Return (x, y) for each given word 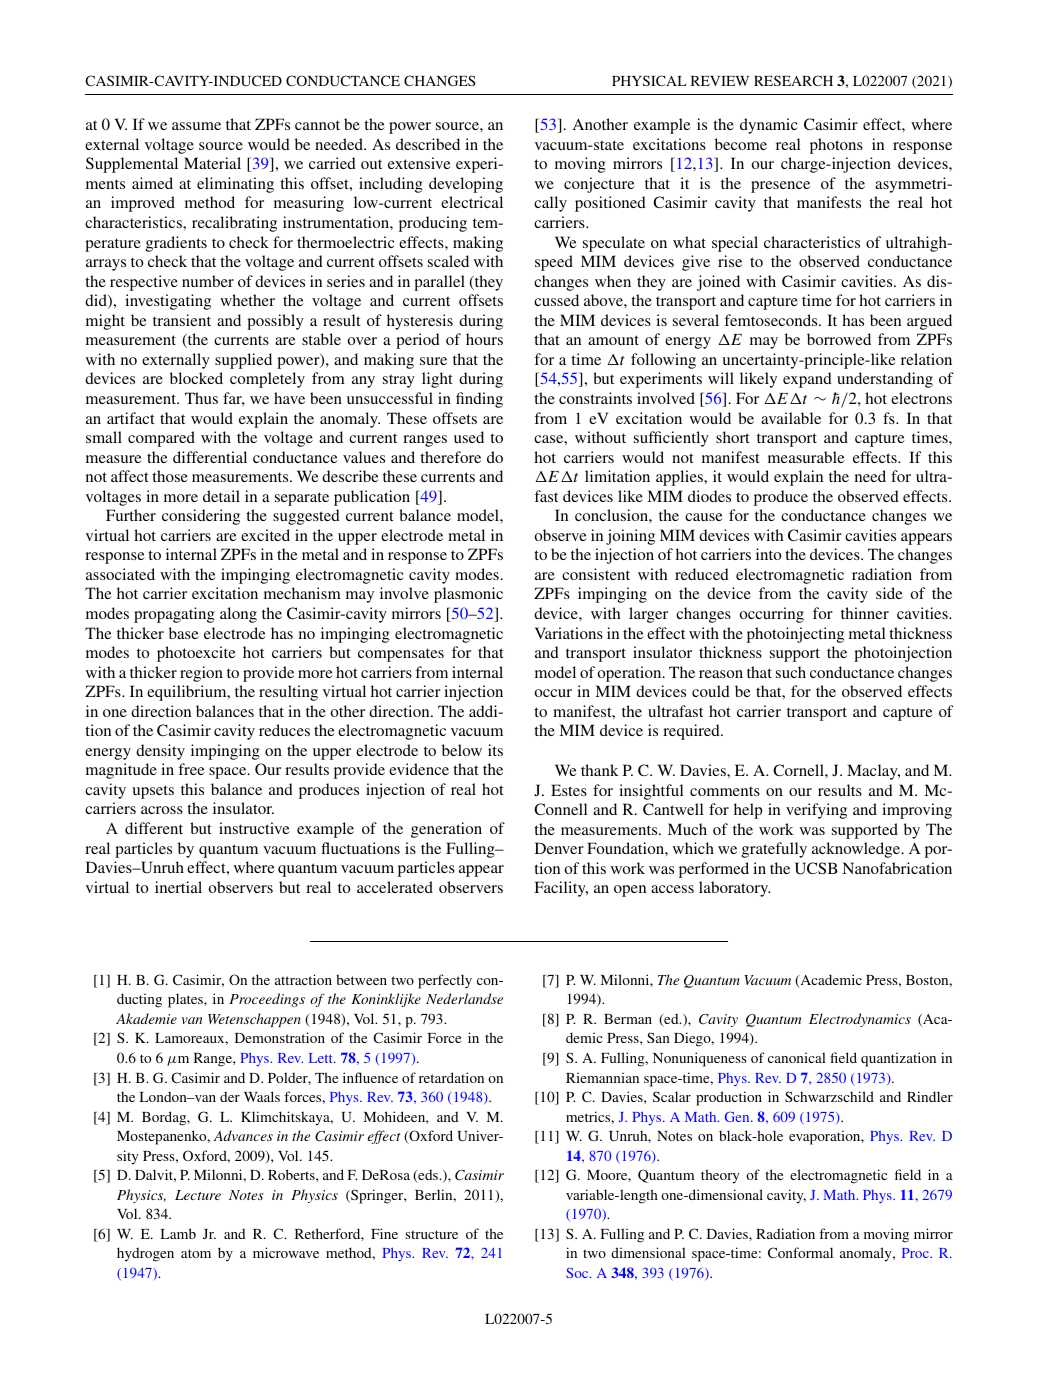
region (201, 674)
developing (466, 185)
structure (431, 1234)
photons (836, 146)
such (791, 672)
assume (196, 126)
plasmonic (468, 595)
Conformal (800, 1252)
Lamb (178, 1233)
